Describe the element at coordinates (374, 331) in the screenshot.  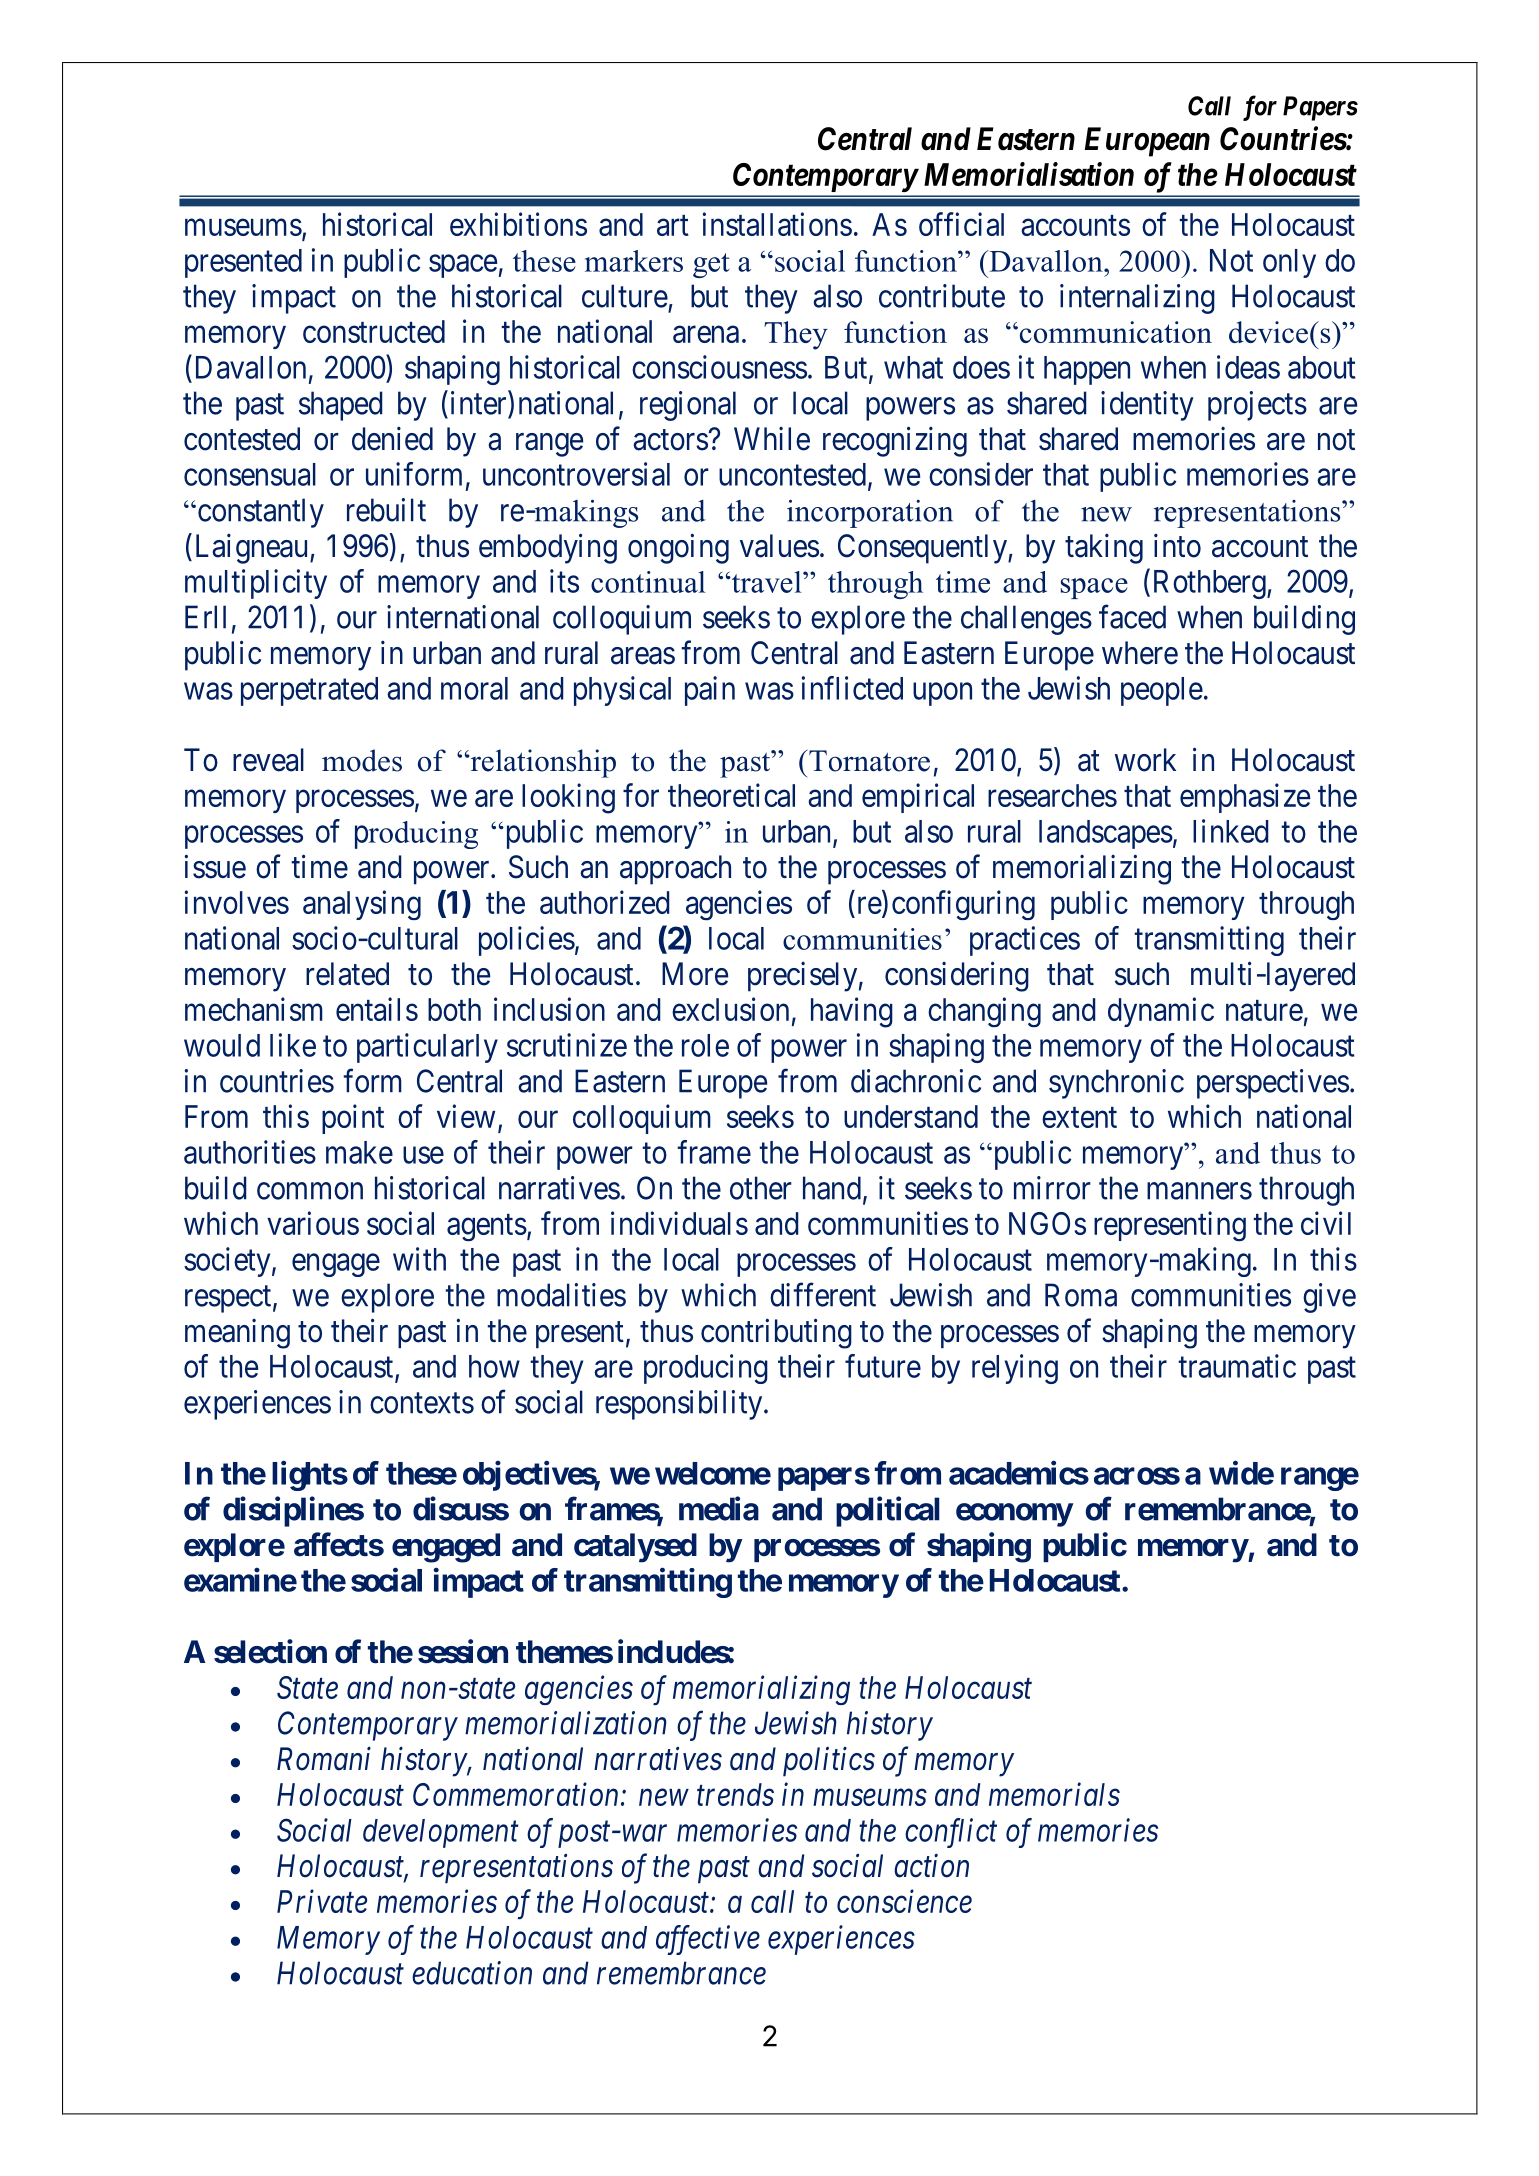
I see `constructed` at that location.
